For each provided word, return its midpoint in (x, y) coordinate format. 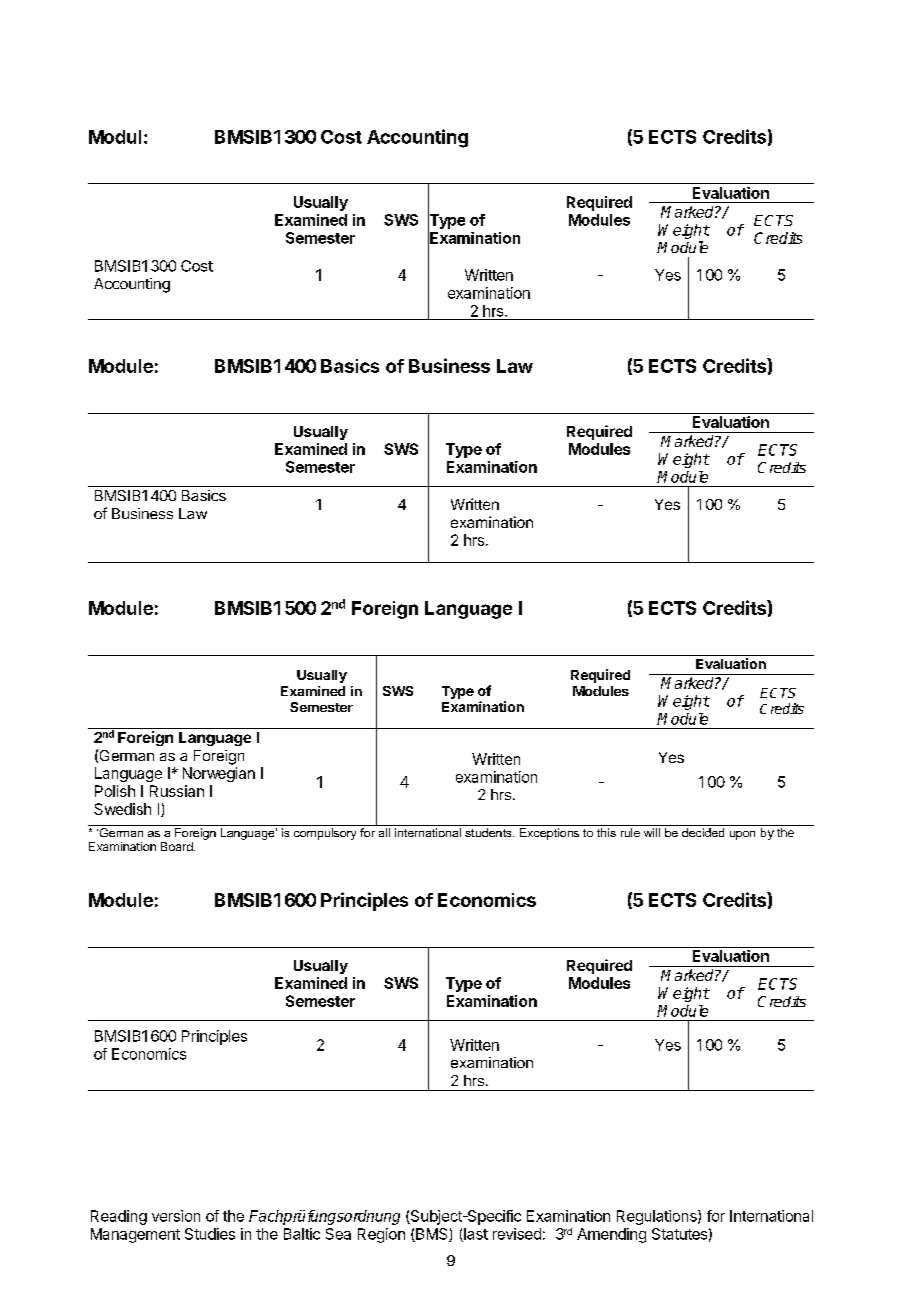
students (489, 832)
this (606, 832)
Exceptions (549, 834)
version (176, 1216)
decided (703, 832)
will (652, 832)
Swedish (122, 809)
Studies (210, 1234)
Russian (177, 791)
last (475, 1235)
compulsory (325, 834)
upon (742, 835)
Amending (611, 1235)
